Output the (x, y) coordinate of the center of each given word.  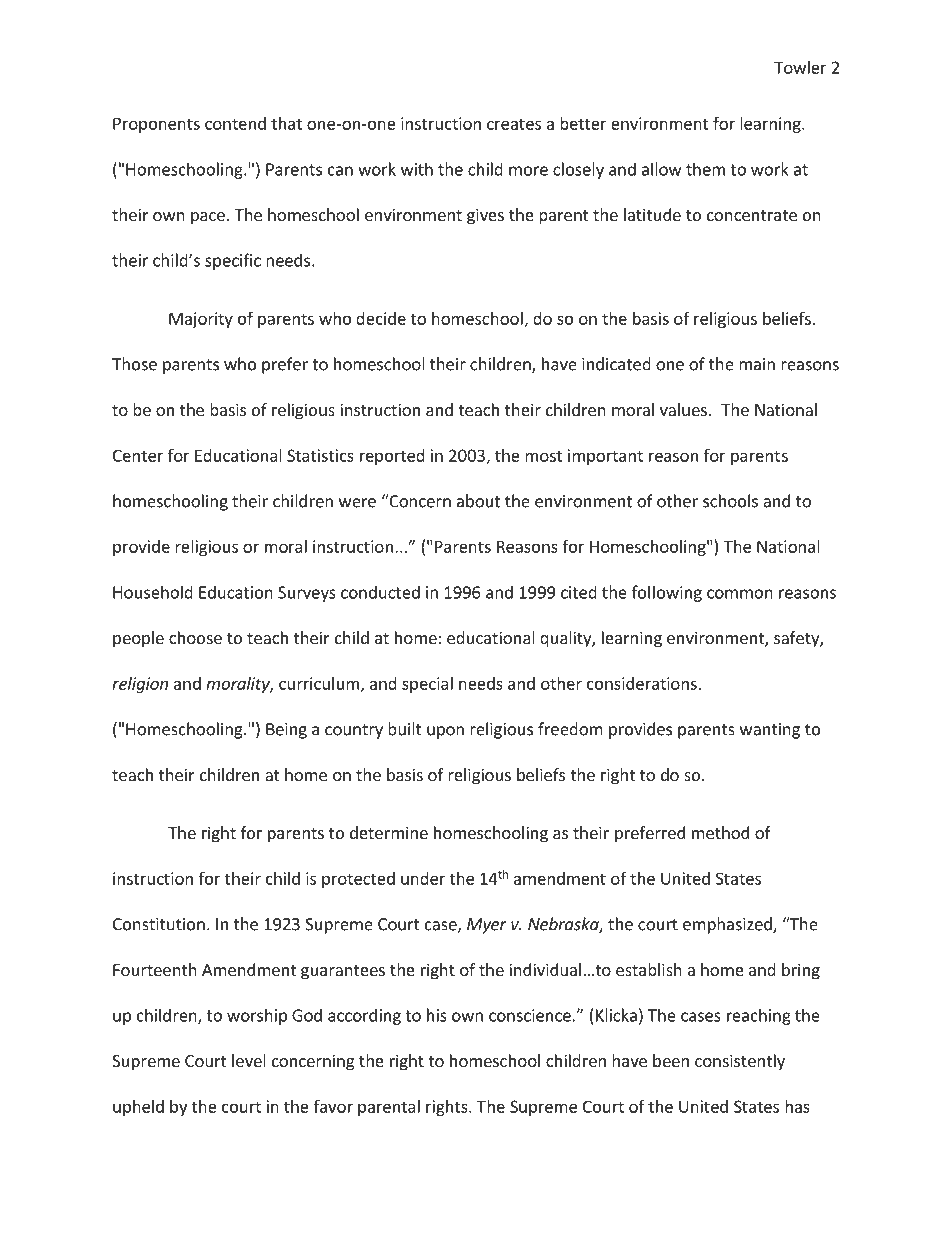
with (417, 169)
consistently (740, 1062)
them (705, 169)
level (249, 1060)
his (437, 1015)
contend (235, 123)
